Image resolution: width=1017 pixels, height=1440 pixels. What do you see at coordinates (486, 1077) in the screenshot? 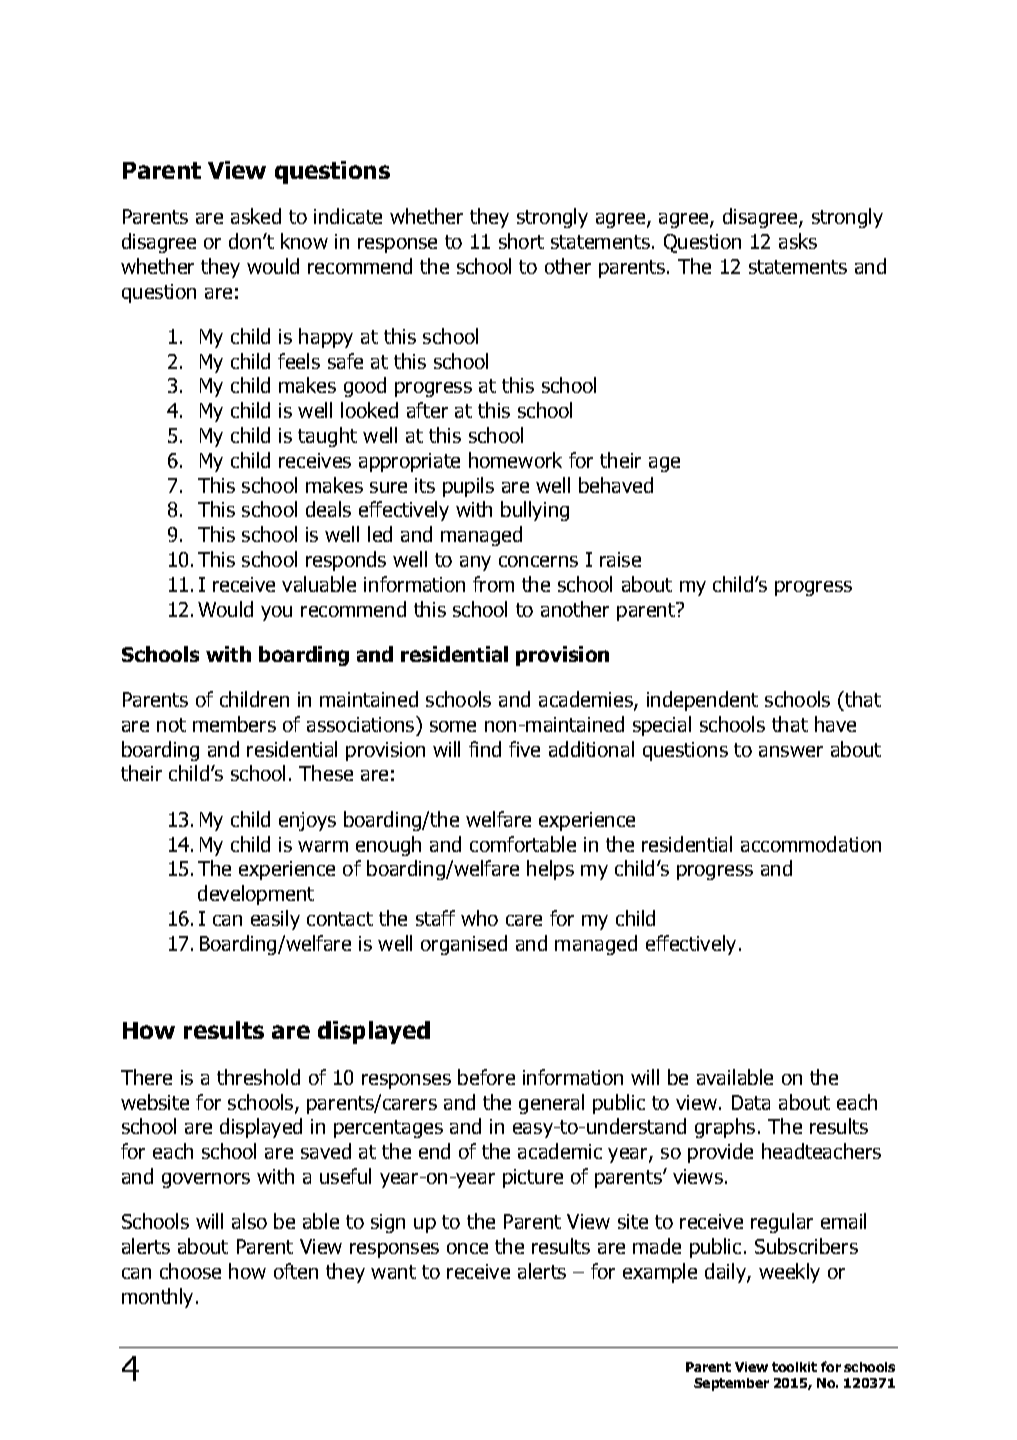
I see `before` at bounding box center [486, 1077].
